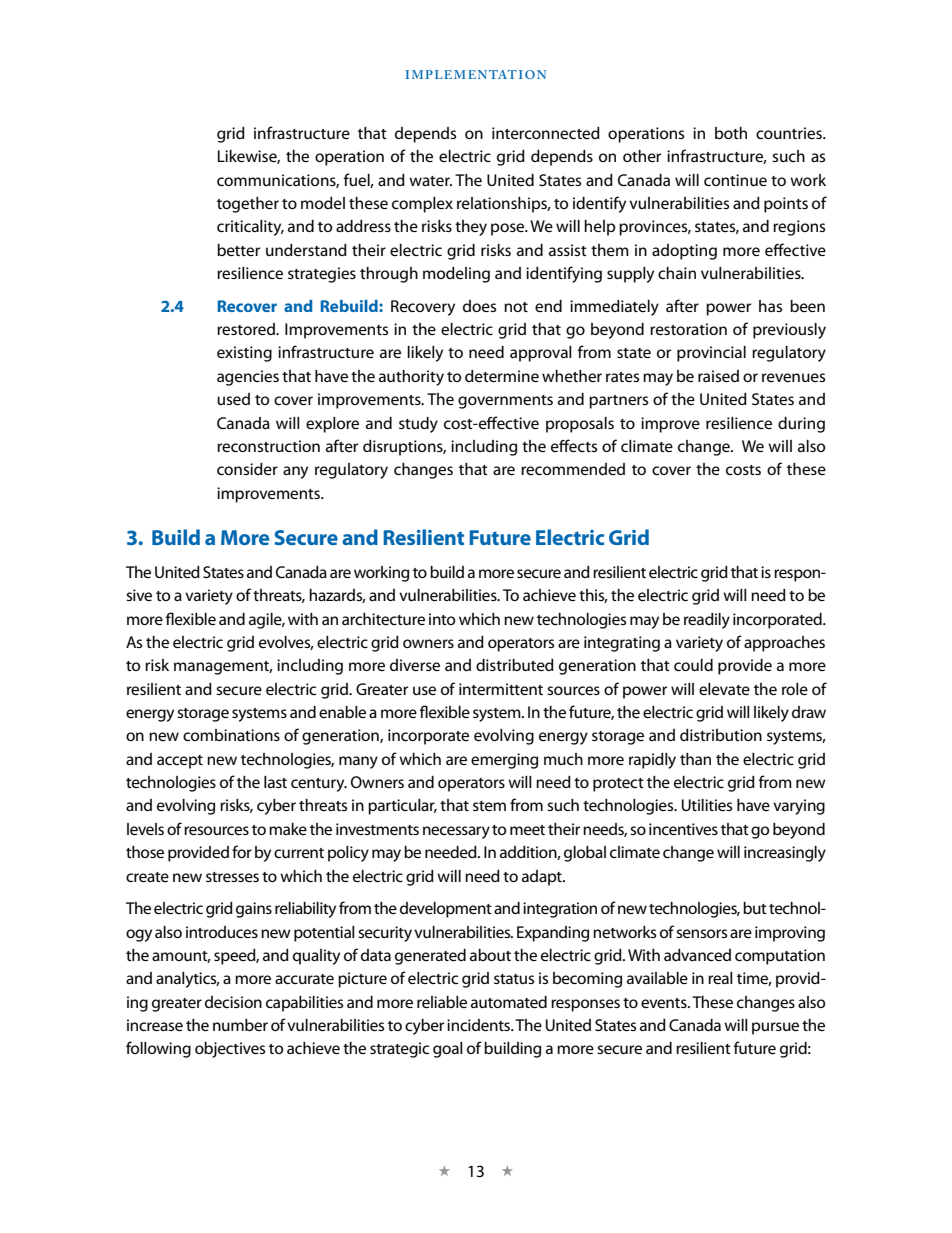  What do you see at coordinates (240, 1025) in the image?
I see `number` at bounding box center [240, 1025].
